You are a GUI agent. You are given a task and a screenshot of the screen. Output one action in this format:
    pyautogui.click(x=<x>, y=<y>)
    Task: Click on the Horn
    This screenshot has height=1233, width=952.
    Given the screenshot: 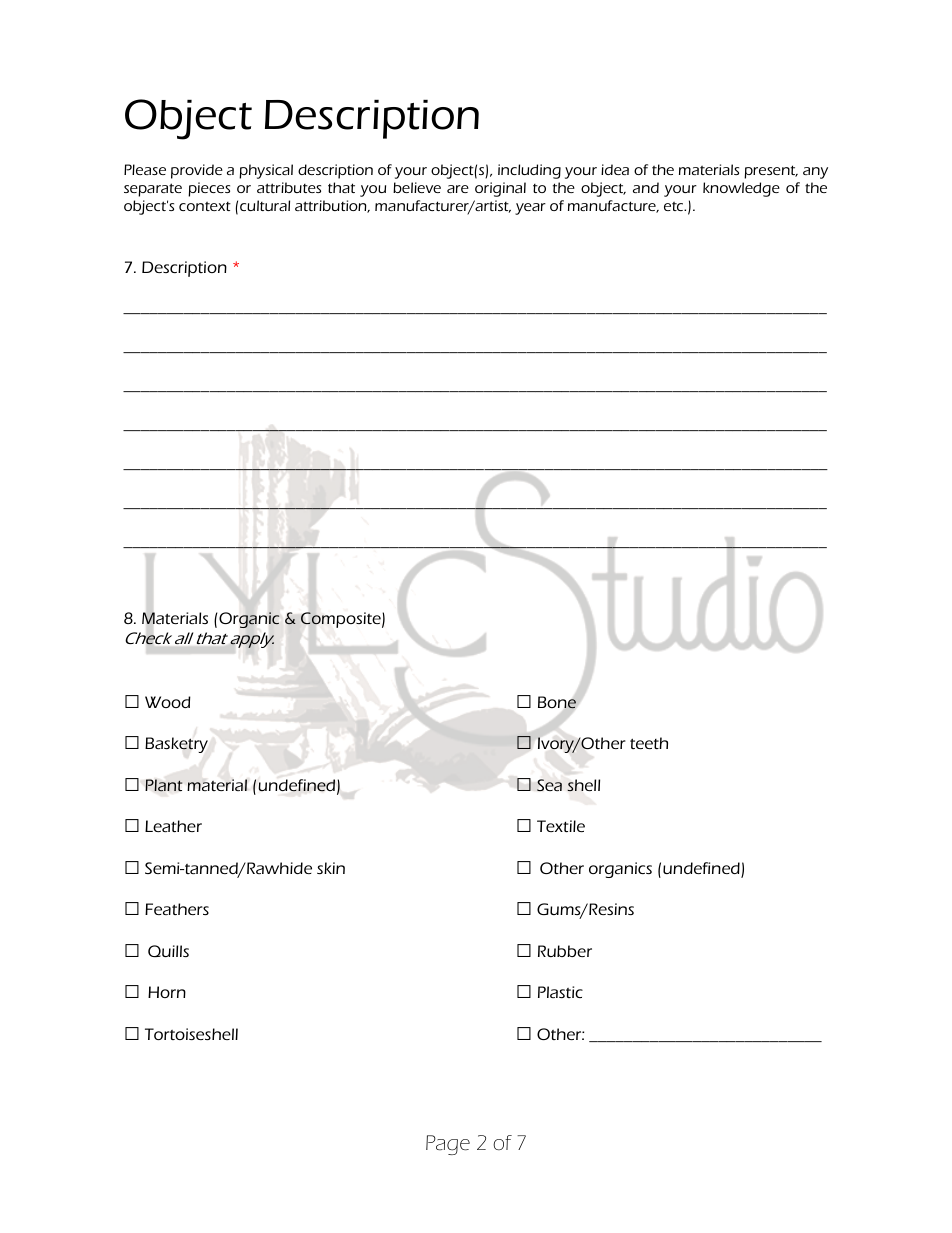 What is the action you would take?
    pyautogui.click(x=167, y=992)
